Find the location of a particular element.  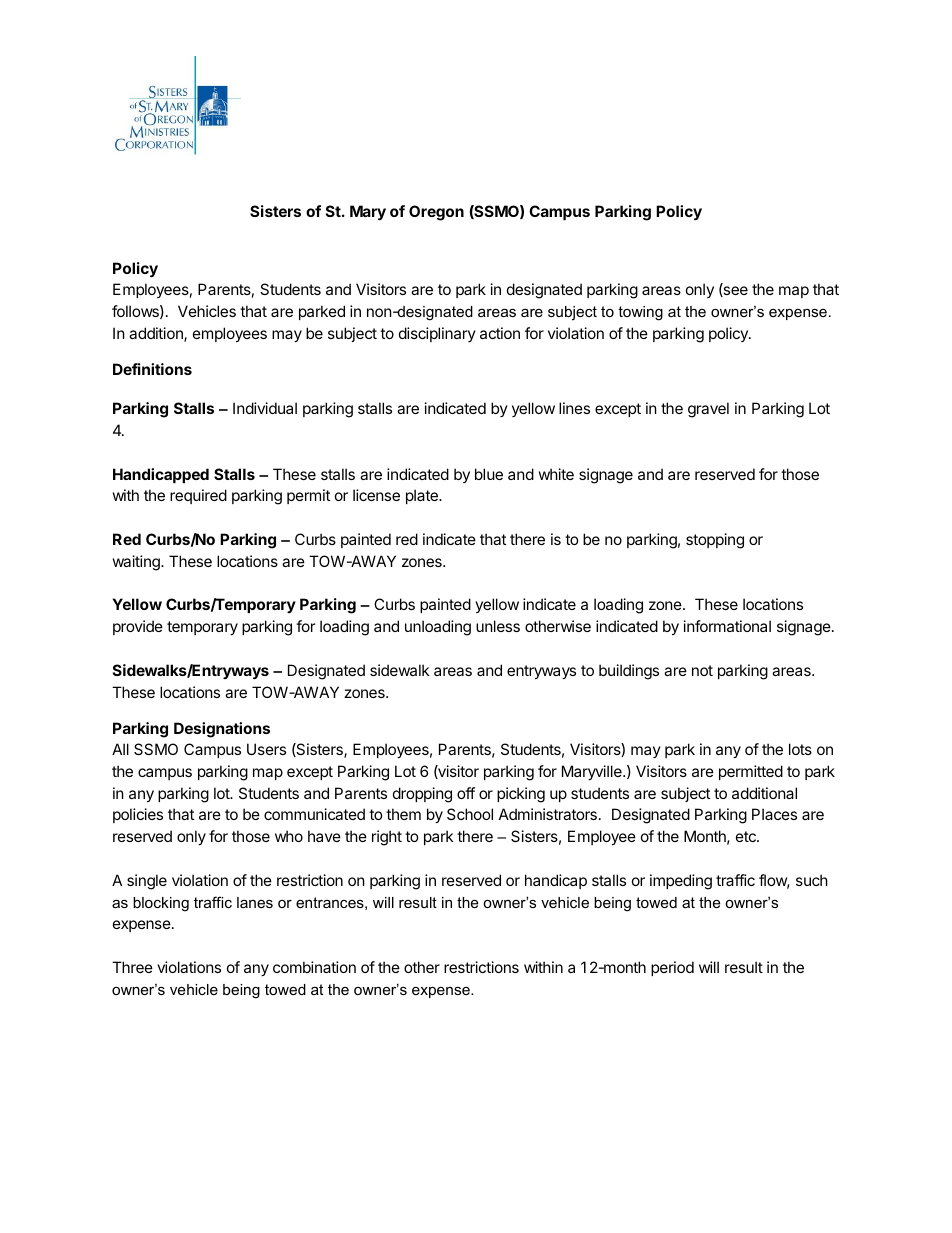

Designations is located at coordinates (222, 730).
